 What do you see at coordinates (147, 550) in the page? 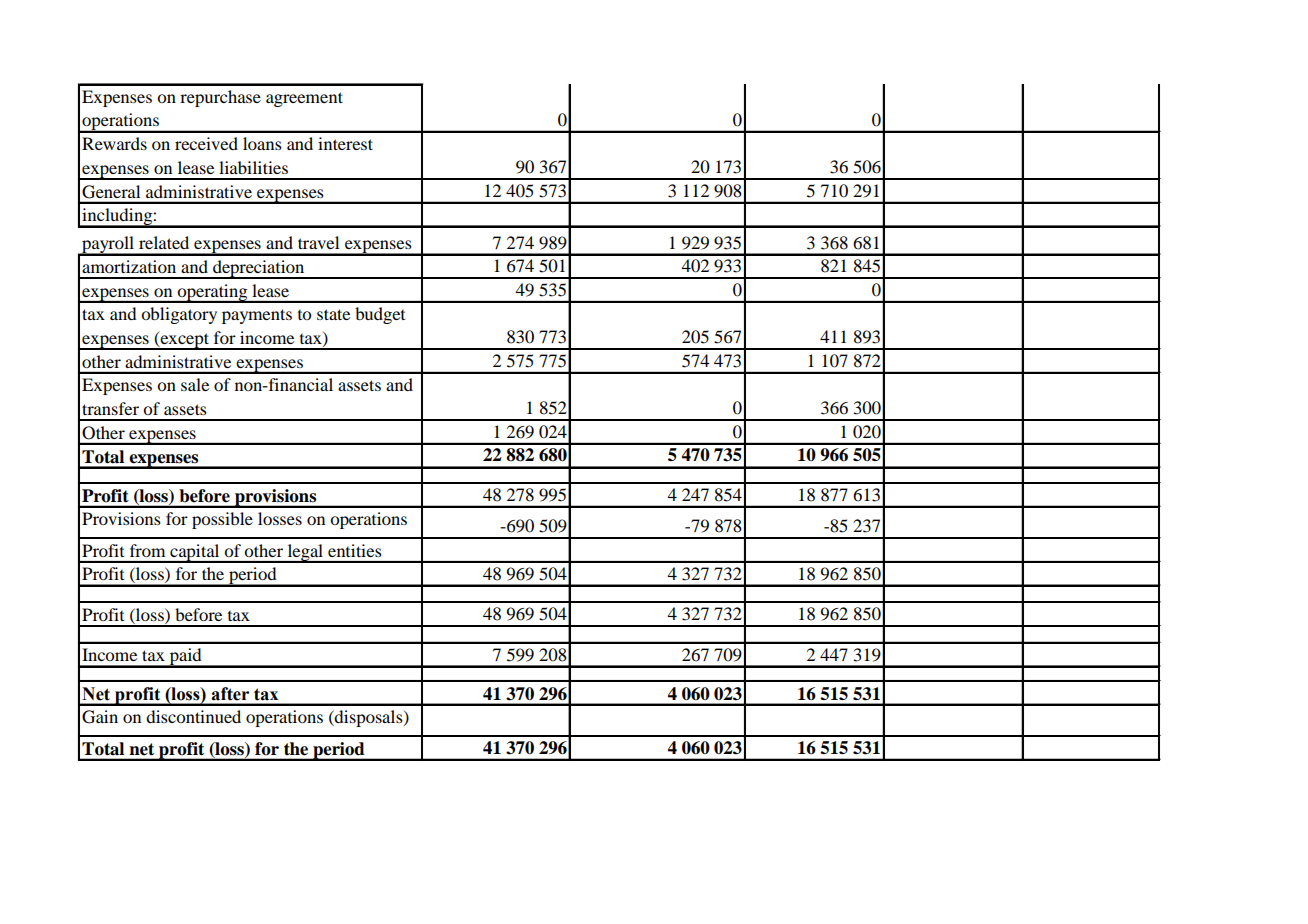
I see `from` at bounding box center [147, 550].
